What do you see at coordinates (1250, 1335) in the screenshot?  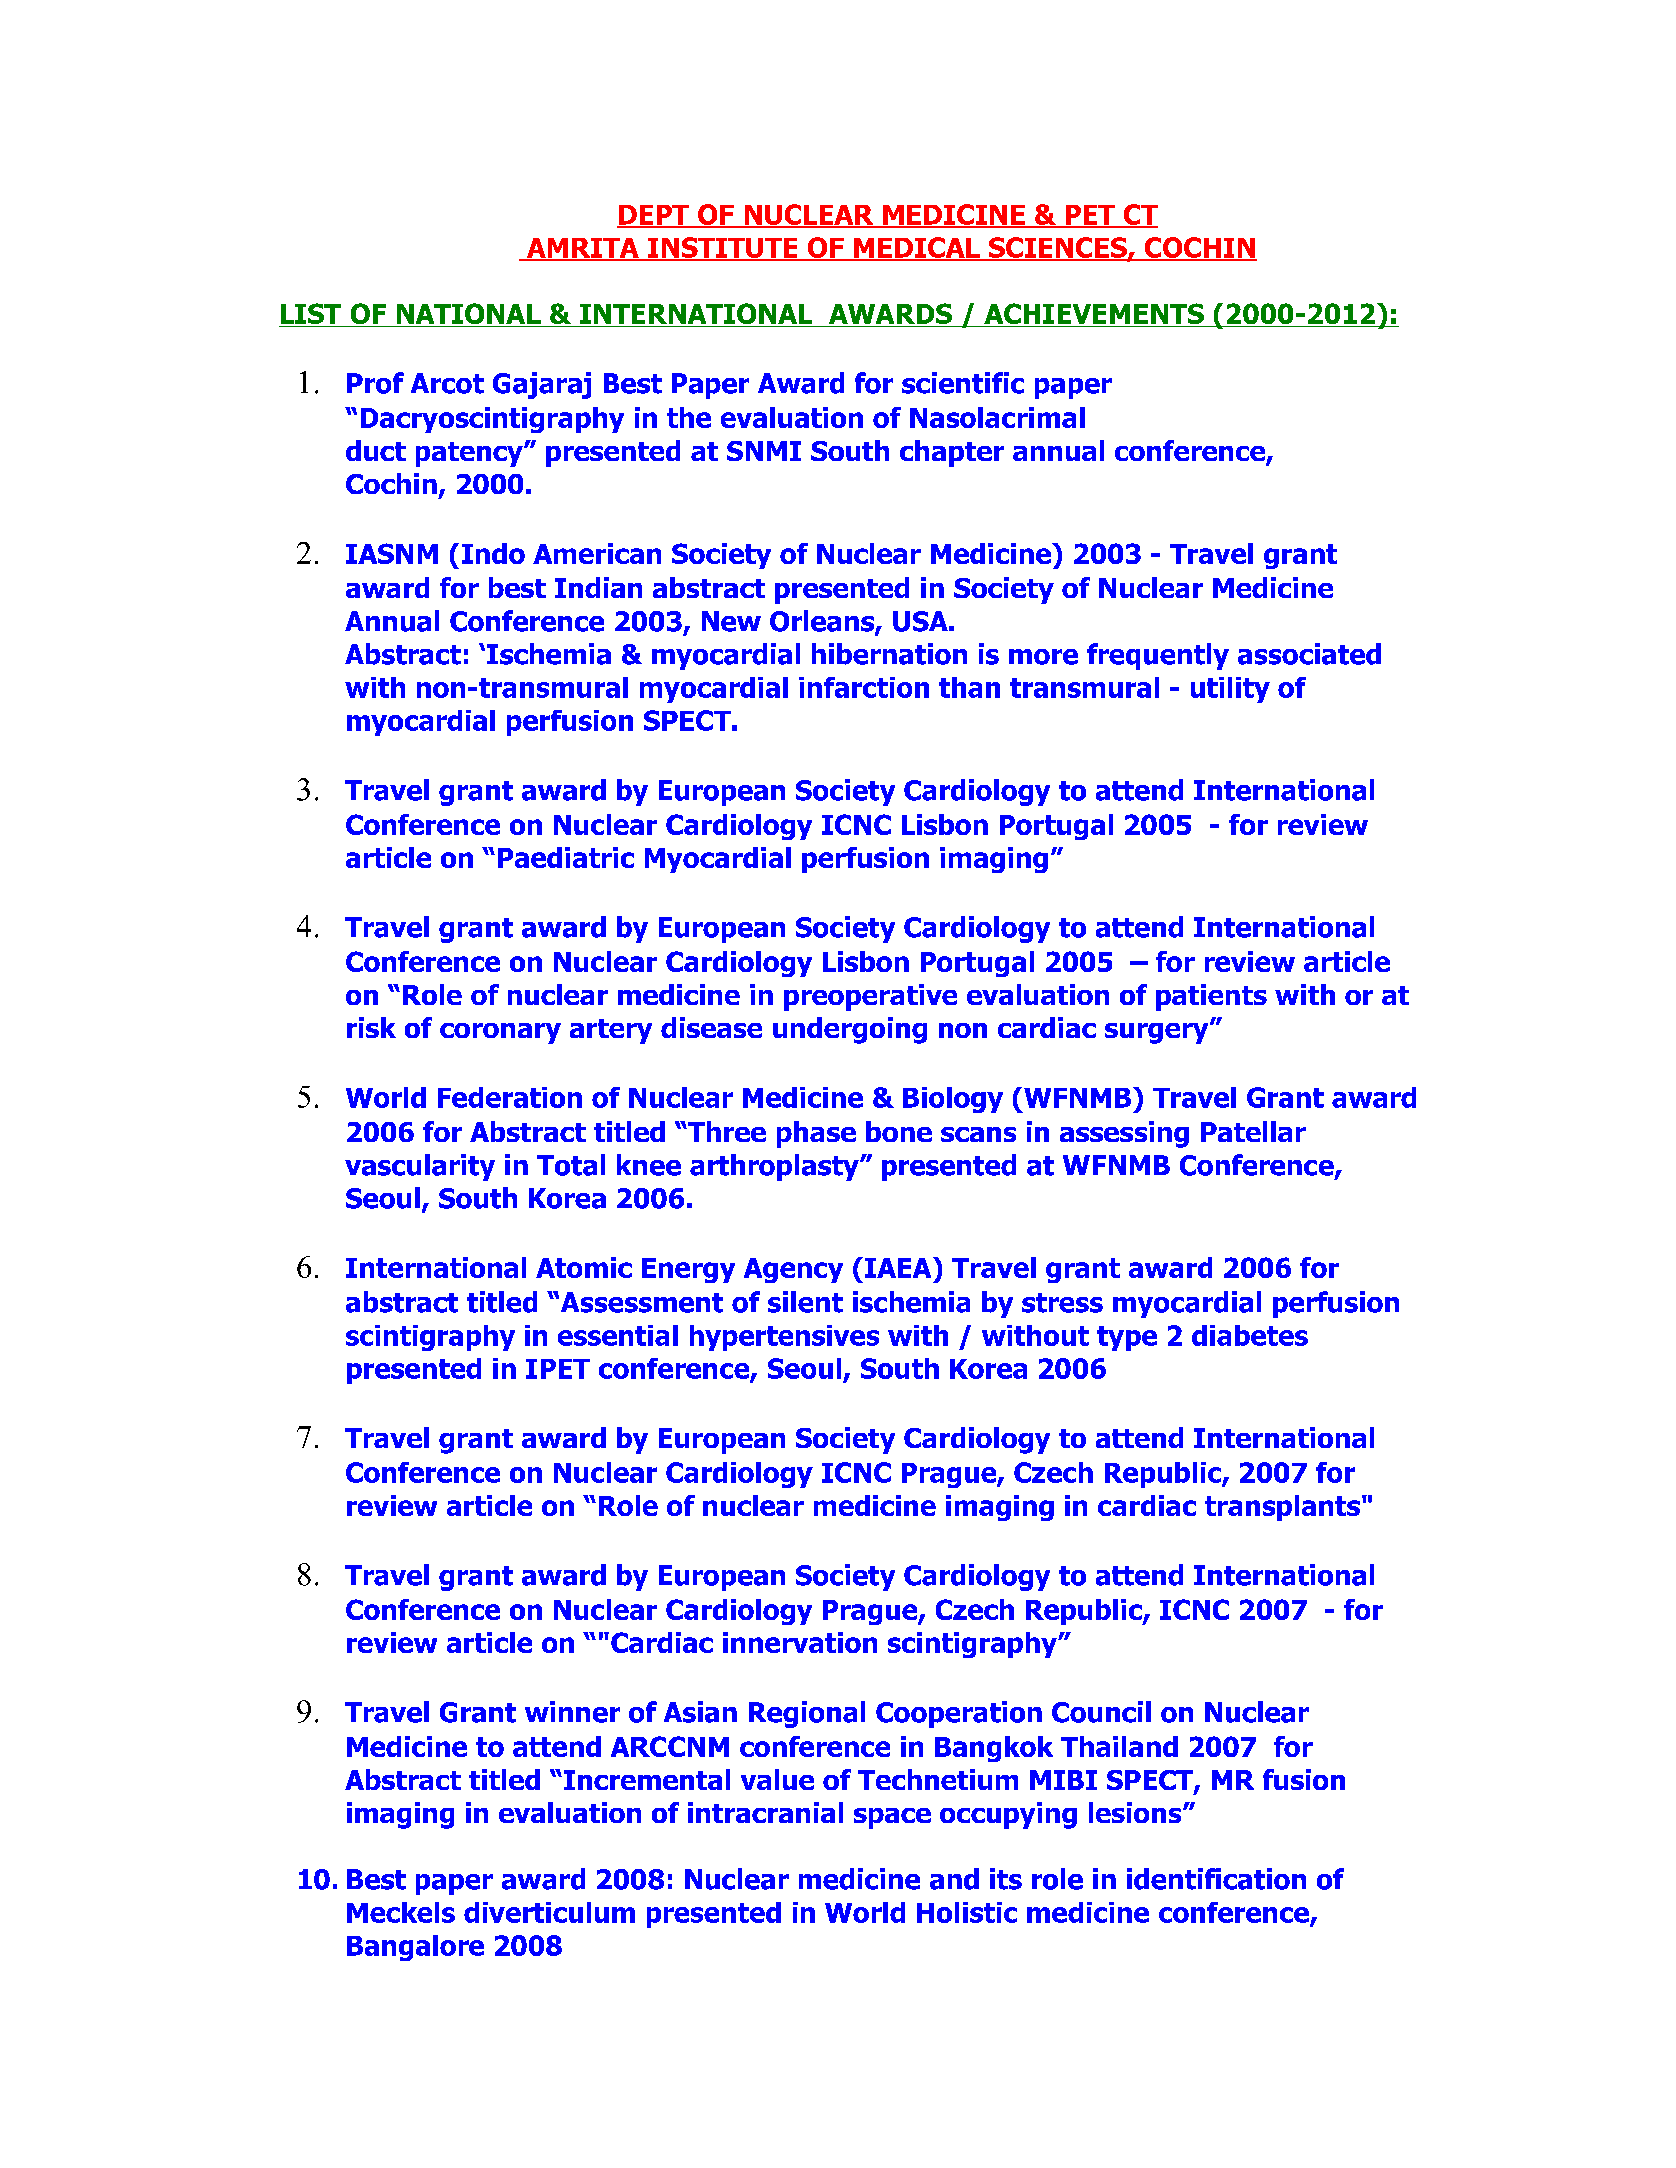 I see `diabetes` at bounding box center [1250, 1335].
